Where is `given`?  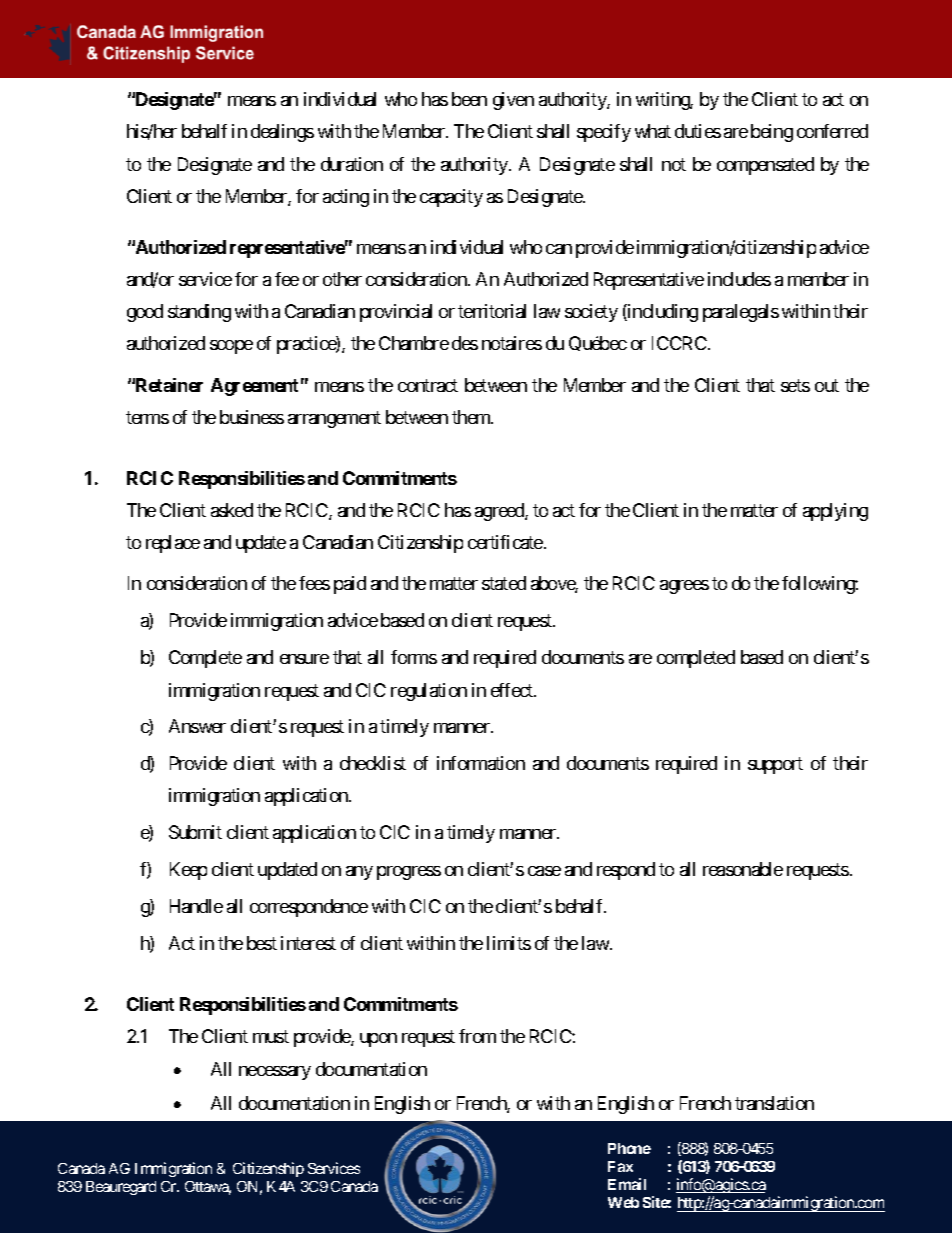 given is located at coordinates (513, 101).
